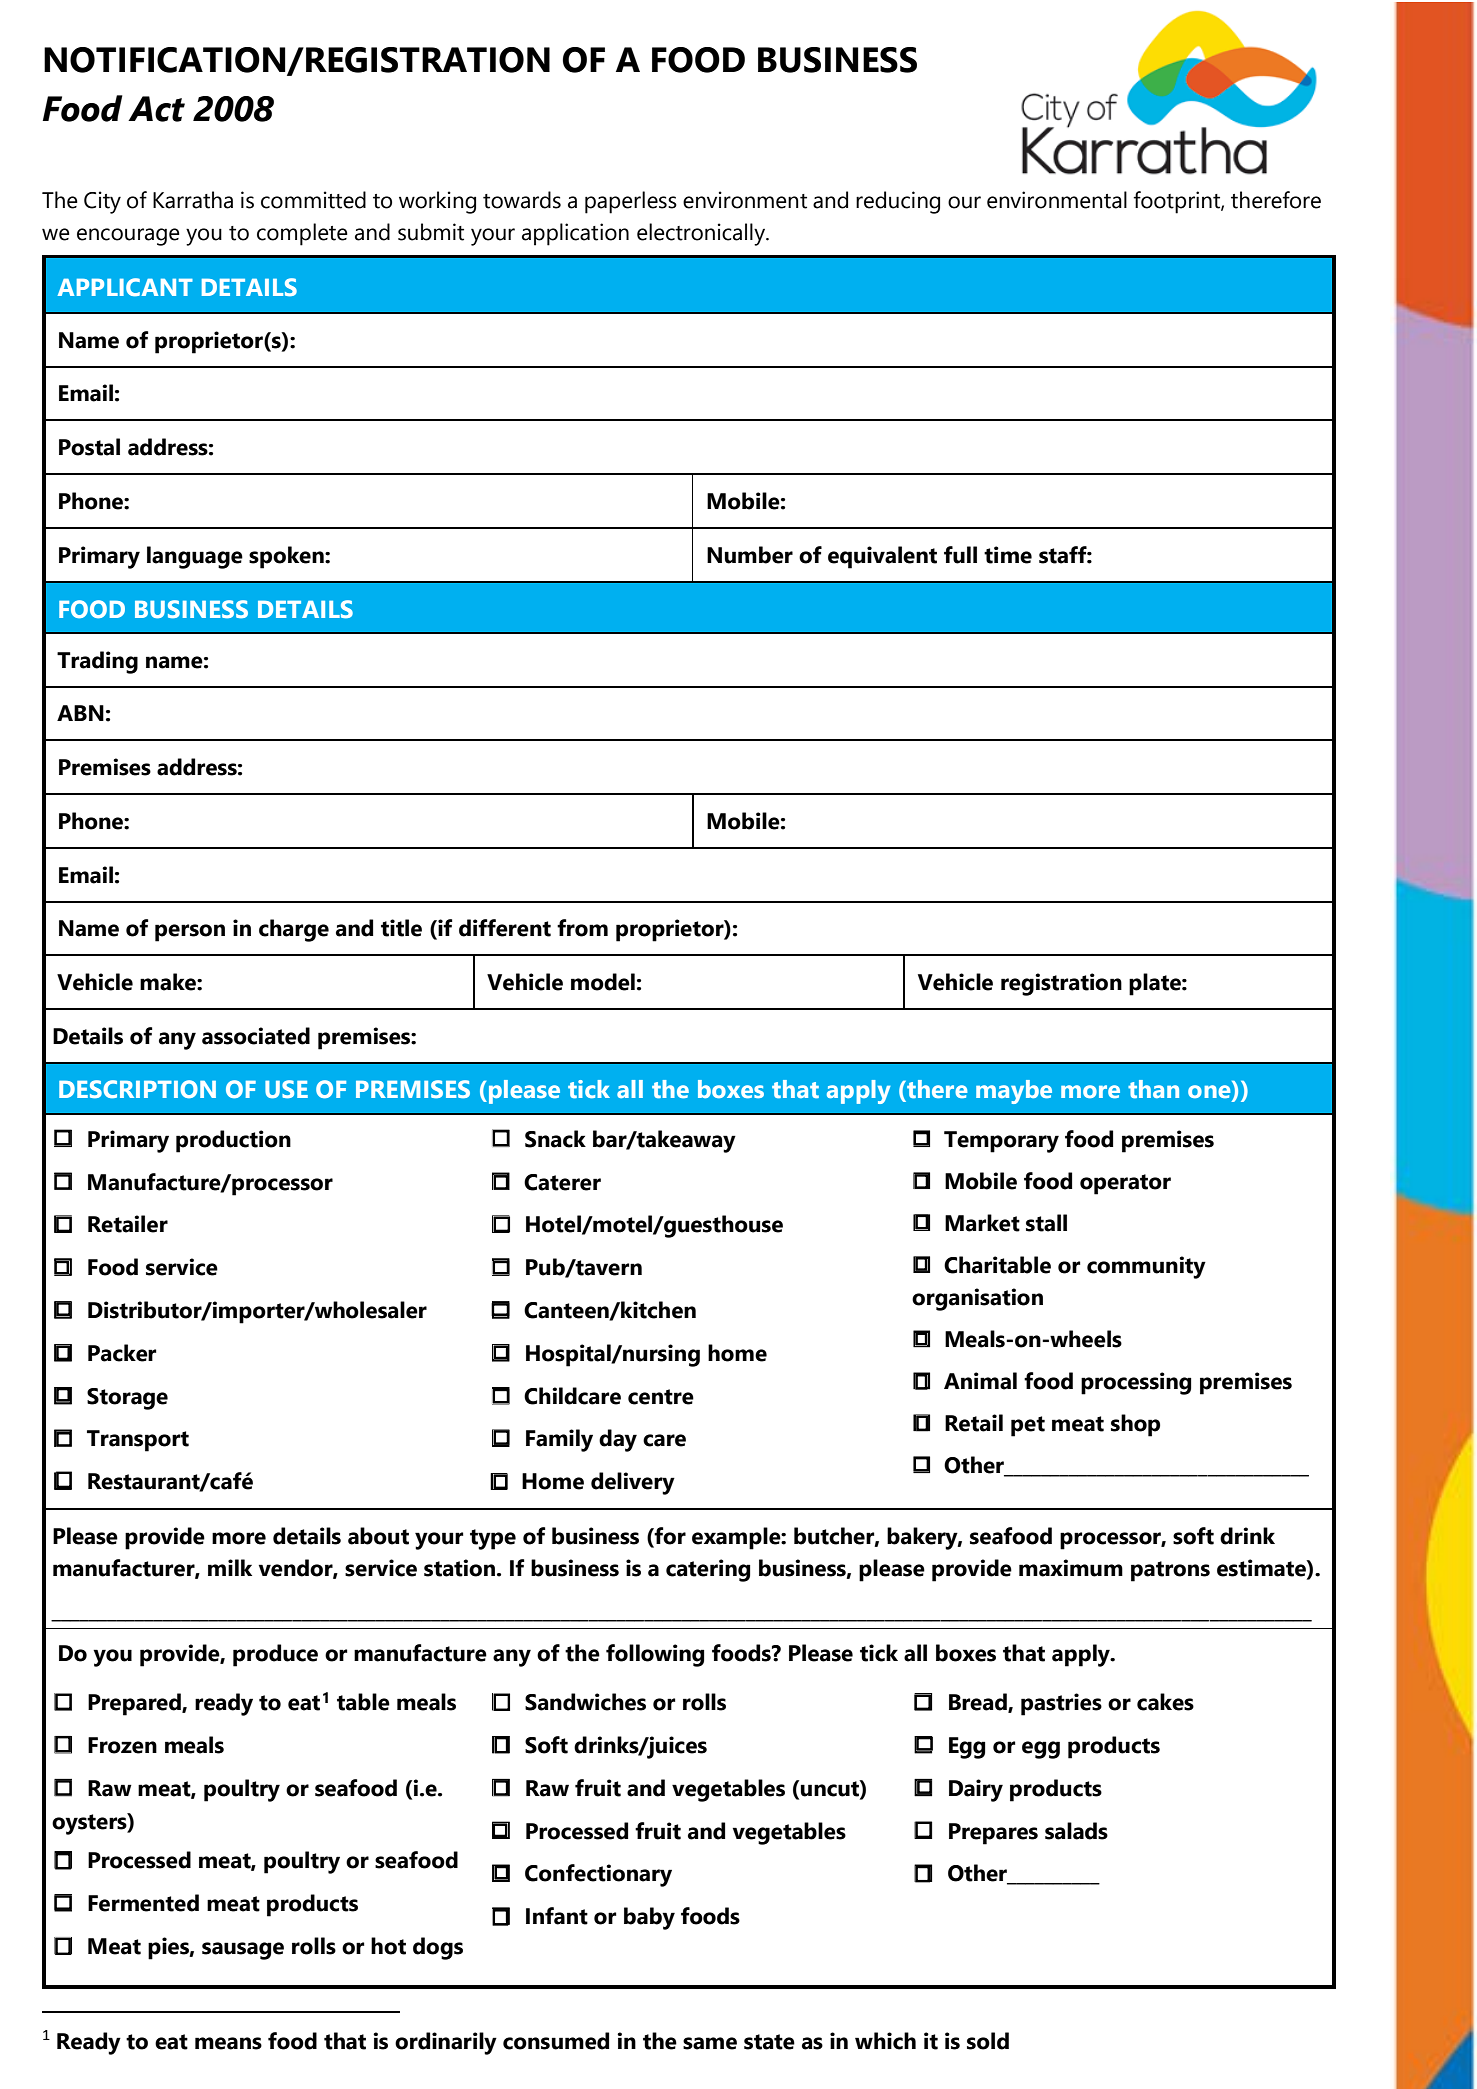 Image resolution: width=1477 pixels, height=2089 pixels. I want to click on means, so click(228, 2043).
